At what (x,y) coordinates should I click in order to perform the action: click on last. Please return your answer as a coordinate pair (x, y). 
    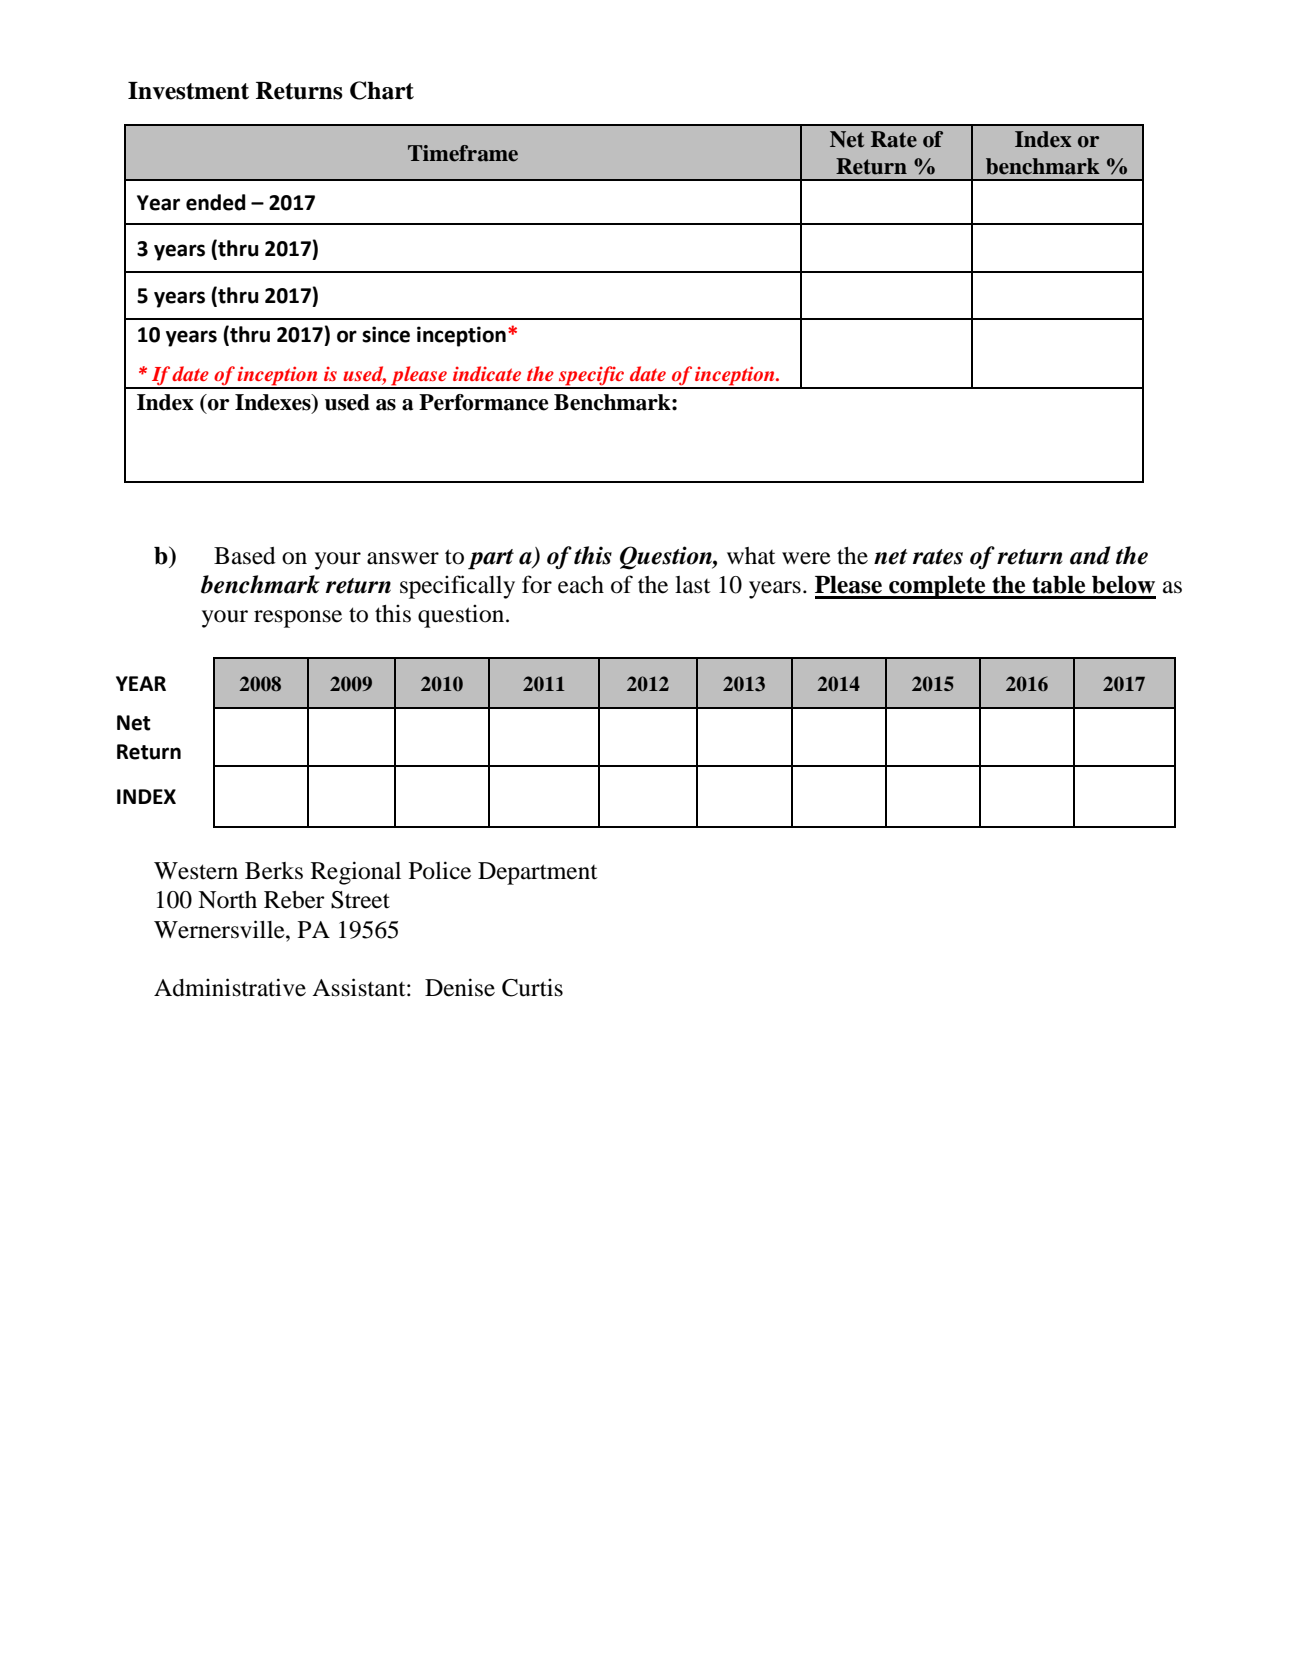
    Looking at the image, I should click on (693, 585).
